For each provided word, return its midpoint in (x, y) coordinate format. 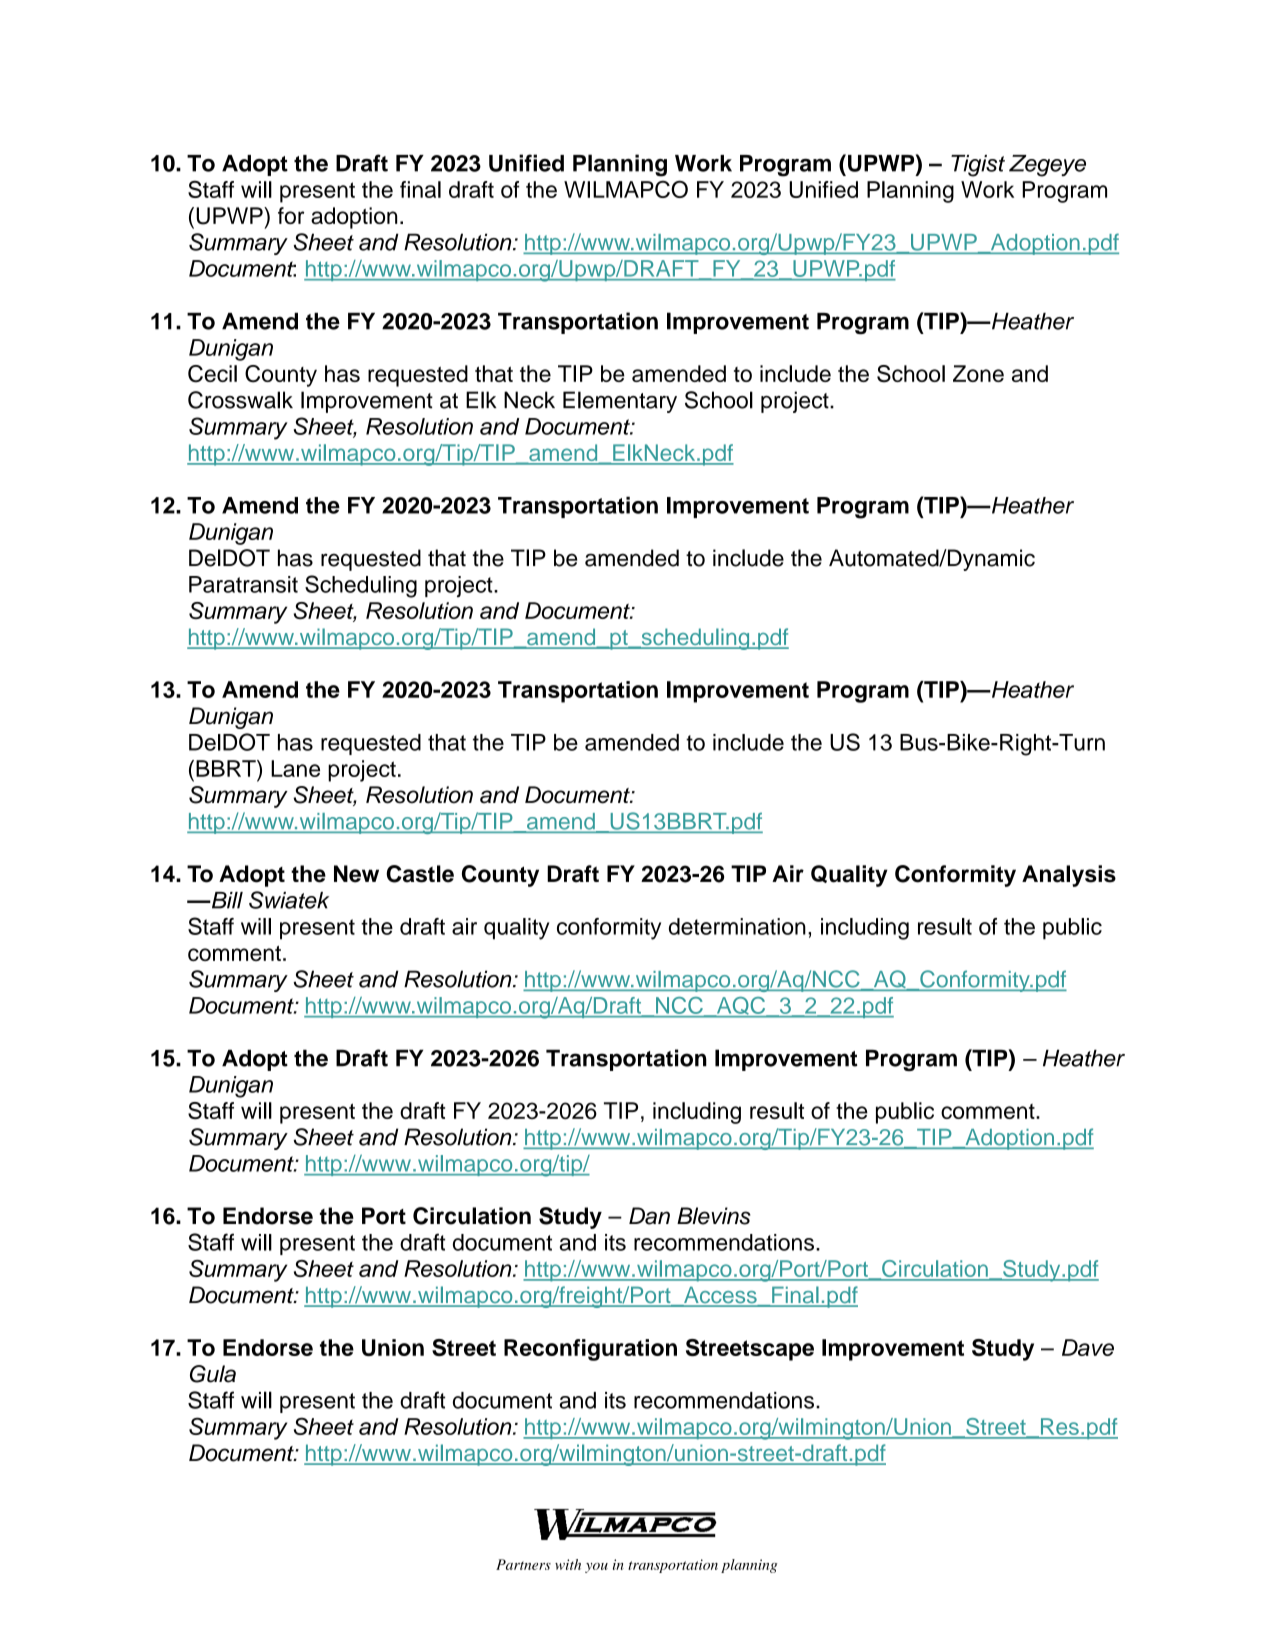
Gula (213, 1374)
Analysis (1069, 876)
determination (737, 926)
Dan (649, 1216)
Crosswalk (240, 400)
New (356, 874)
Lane (295, 768)
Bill (226, 900)
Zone (978, 373)
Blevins (714, 1216)
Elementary (620, 402)
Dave (1088, 1347)
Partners (523, 1564)
